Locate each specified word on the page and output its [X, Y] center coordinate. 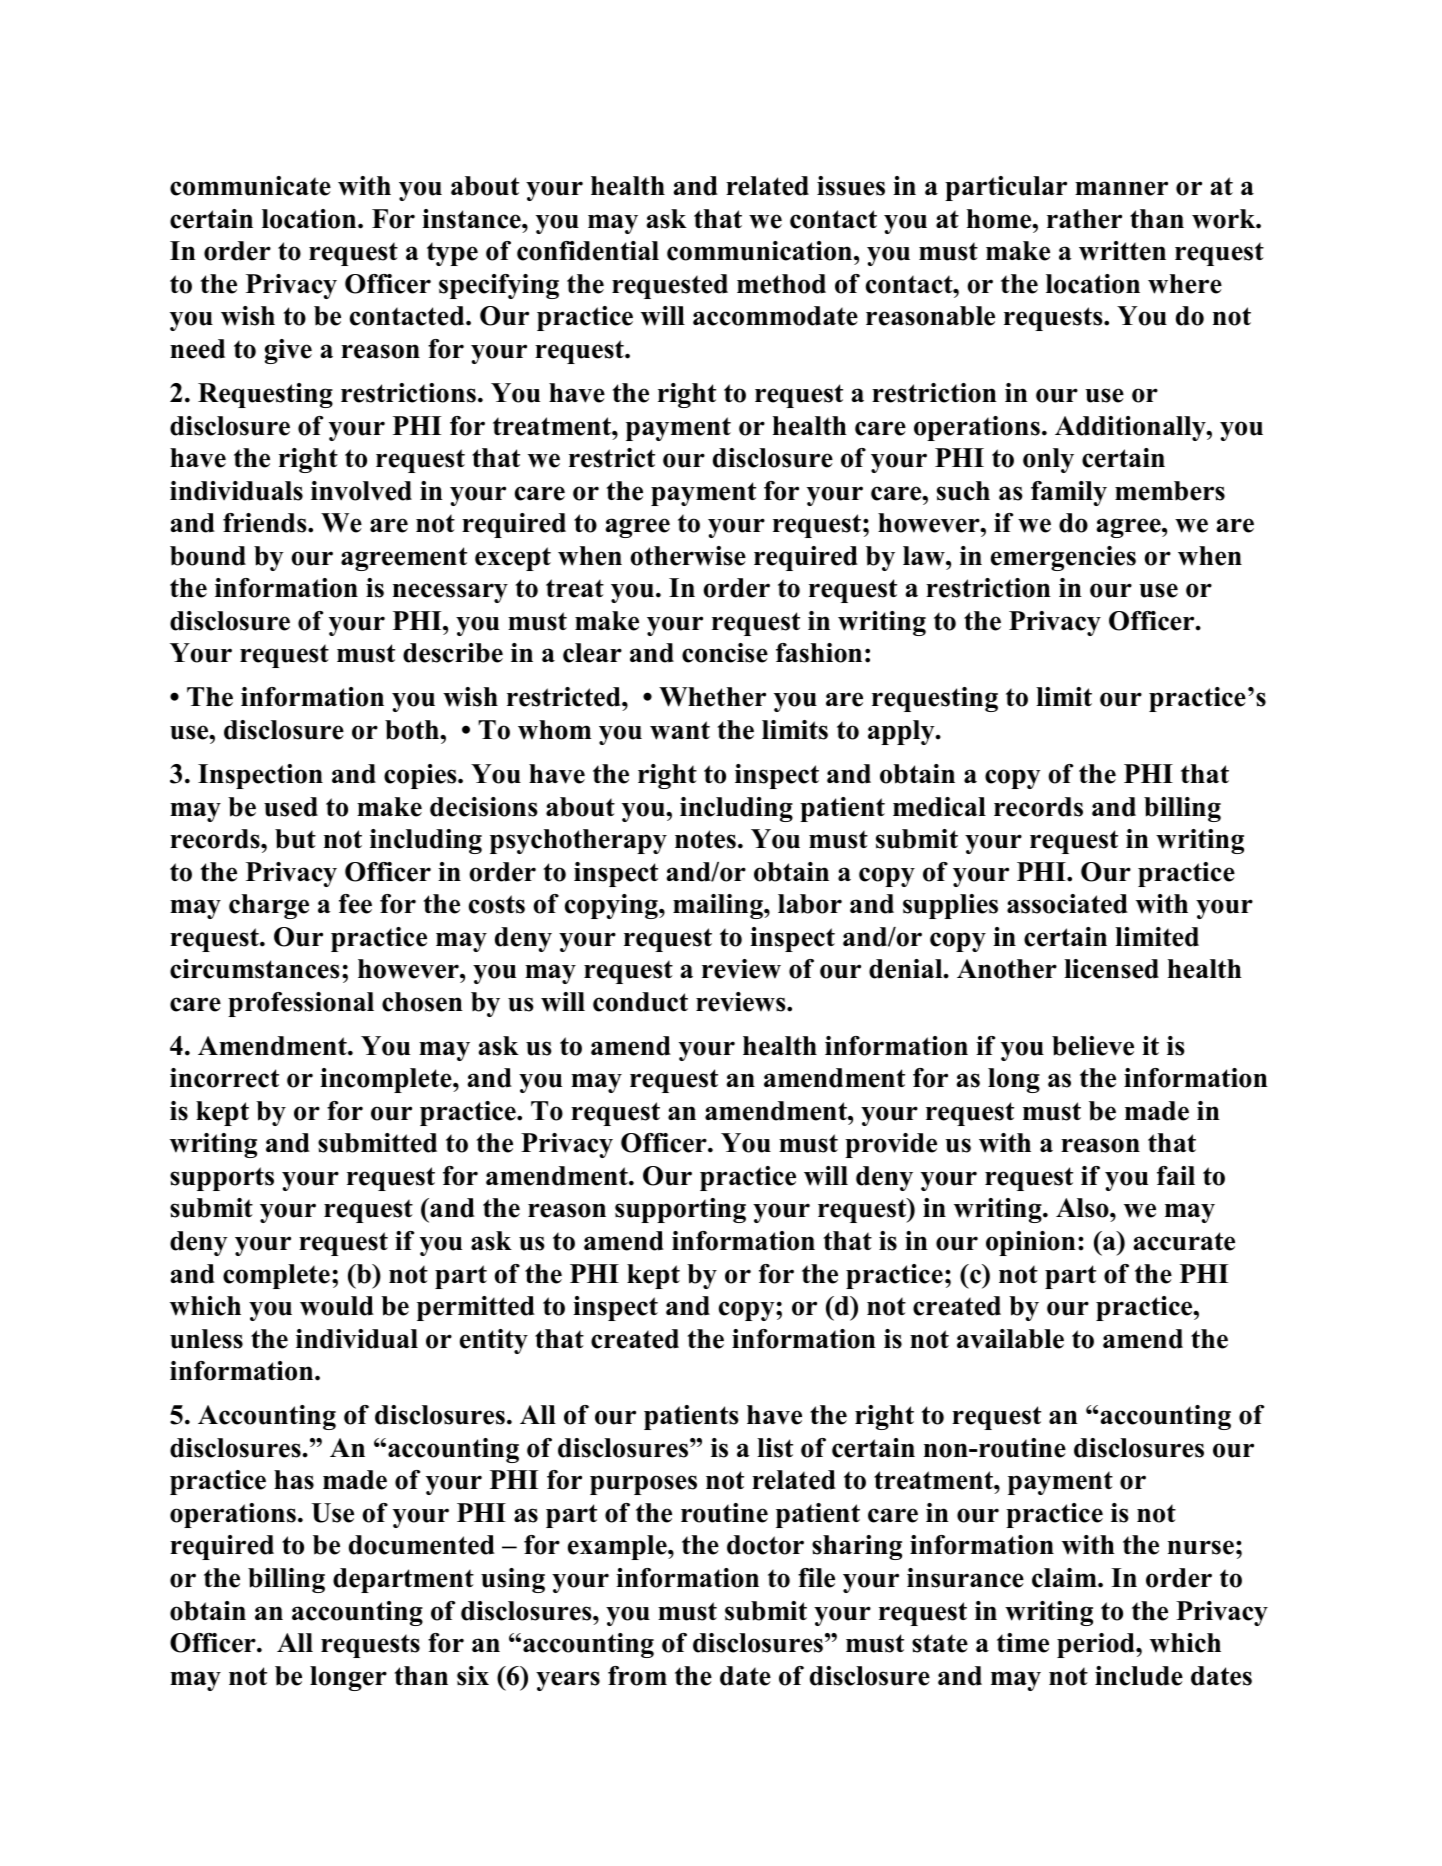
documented [422, 1545]
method [781, 284]
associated [1067, 904]
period [1097, 1645]
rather [1084, 219]
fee [355, 904]
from [637, 1676]
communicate [250, 186]
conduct [640, 1002]
